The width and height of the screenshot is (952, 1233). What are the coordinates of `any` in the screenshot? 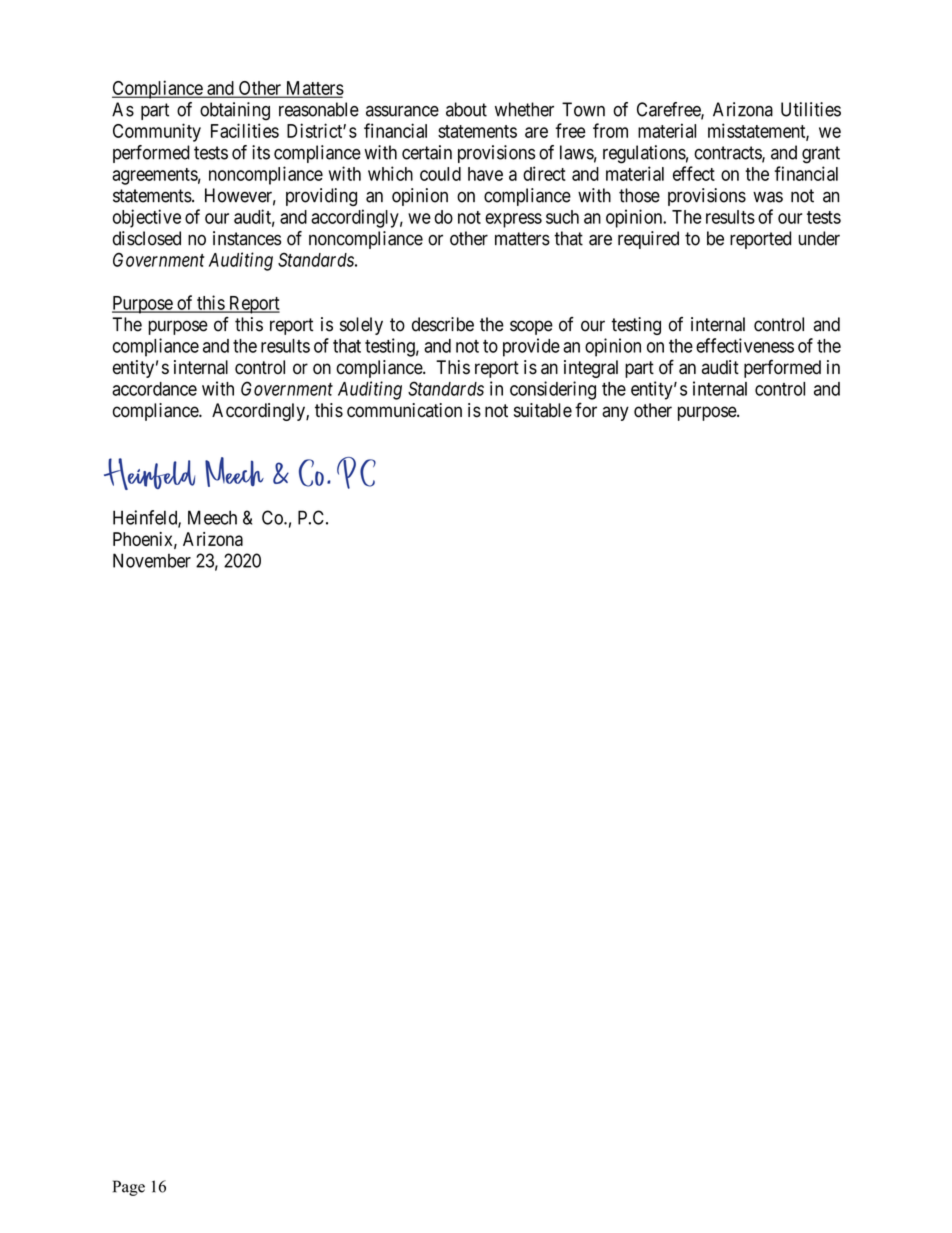 It's located at (615, 413).
